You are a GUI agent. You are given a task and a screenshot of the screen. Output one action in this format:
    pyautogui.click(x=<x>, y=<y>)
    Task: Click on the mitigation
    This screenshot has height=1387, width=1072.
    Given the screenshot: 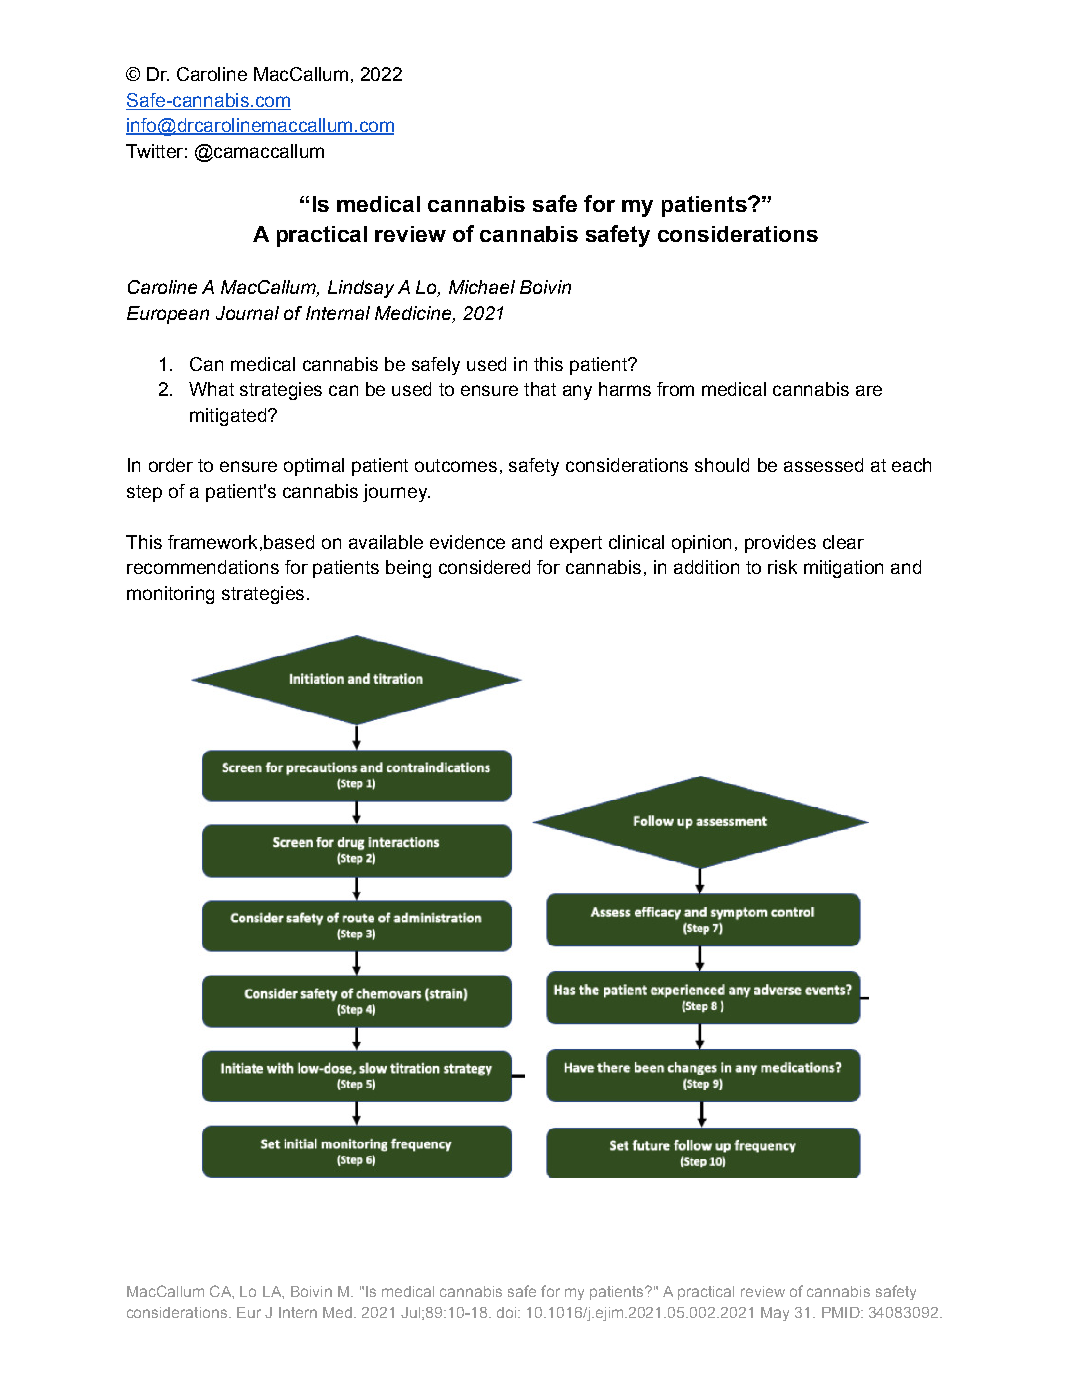 What is the action you would take?
    pyautogui.click(x=843, y=569)
